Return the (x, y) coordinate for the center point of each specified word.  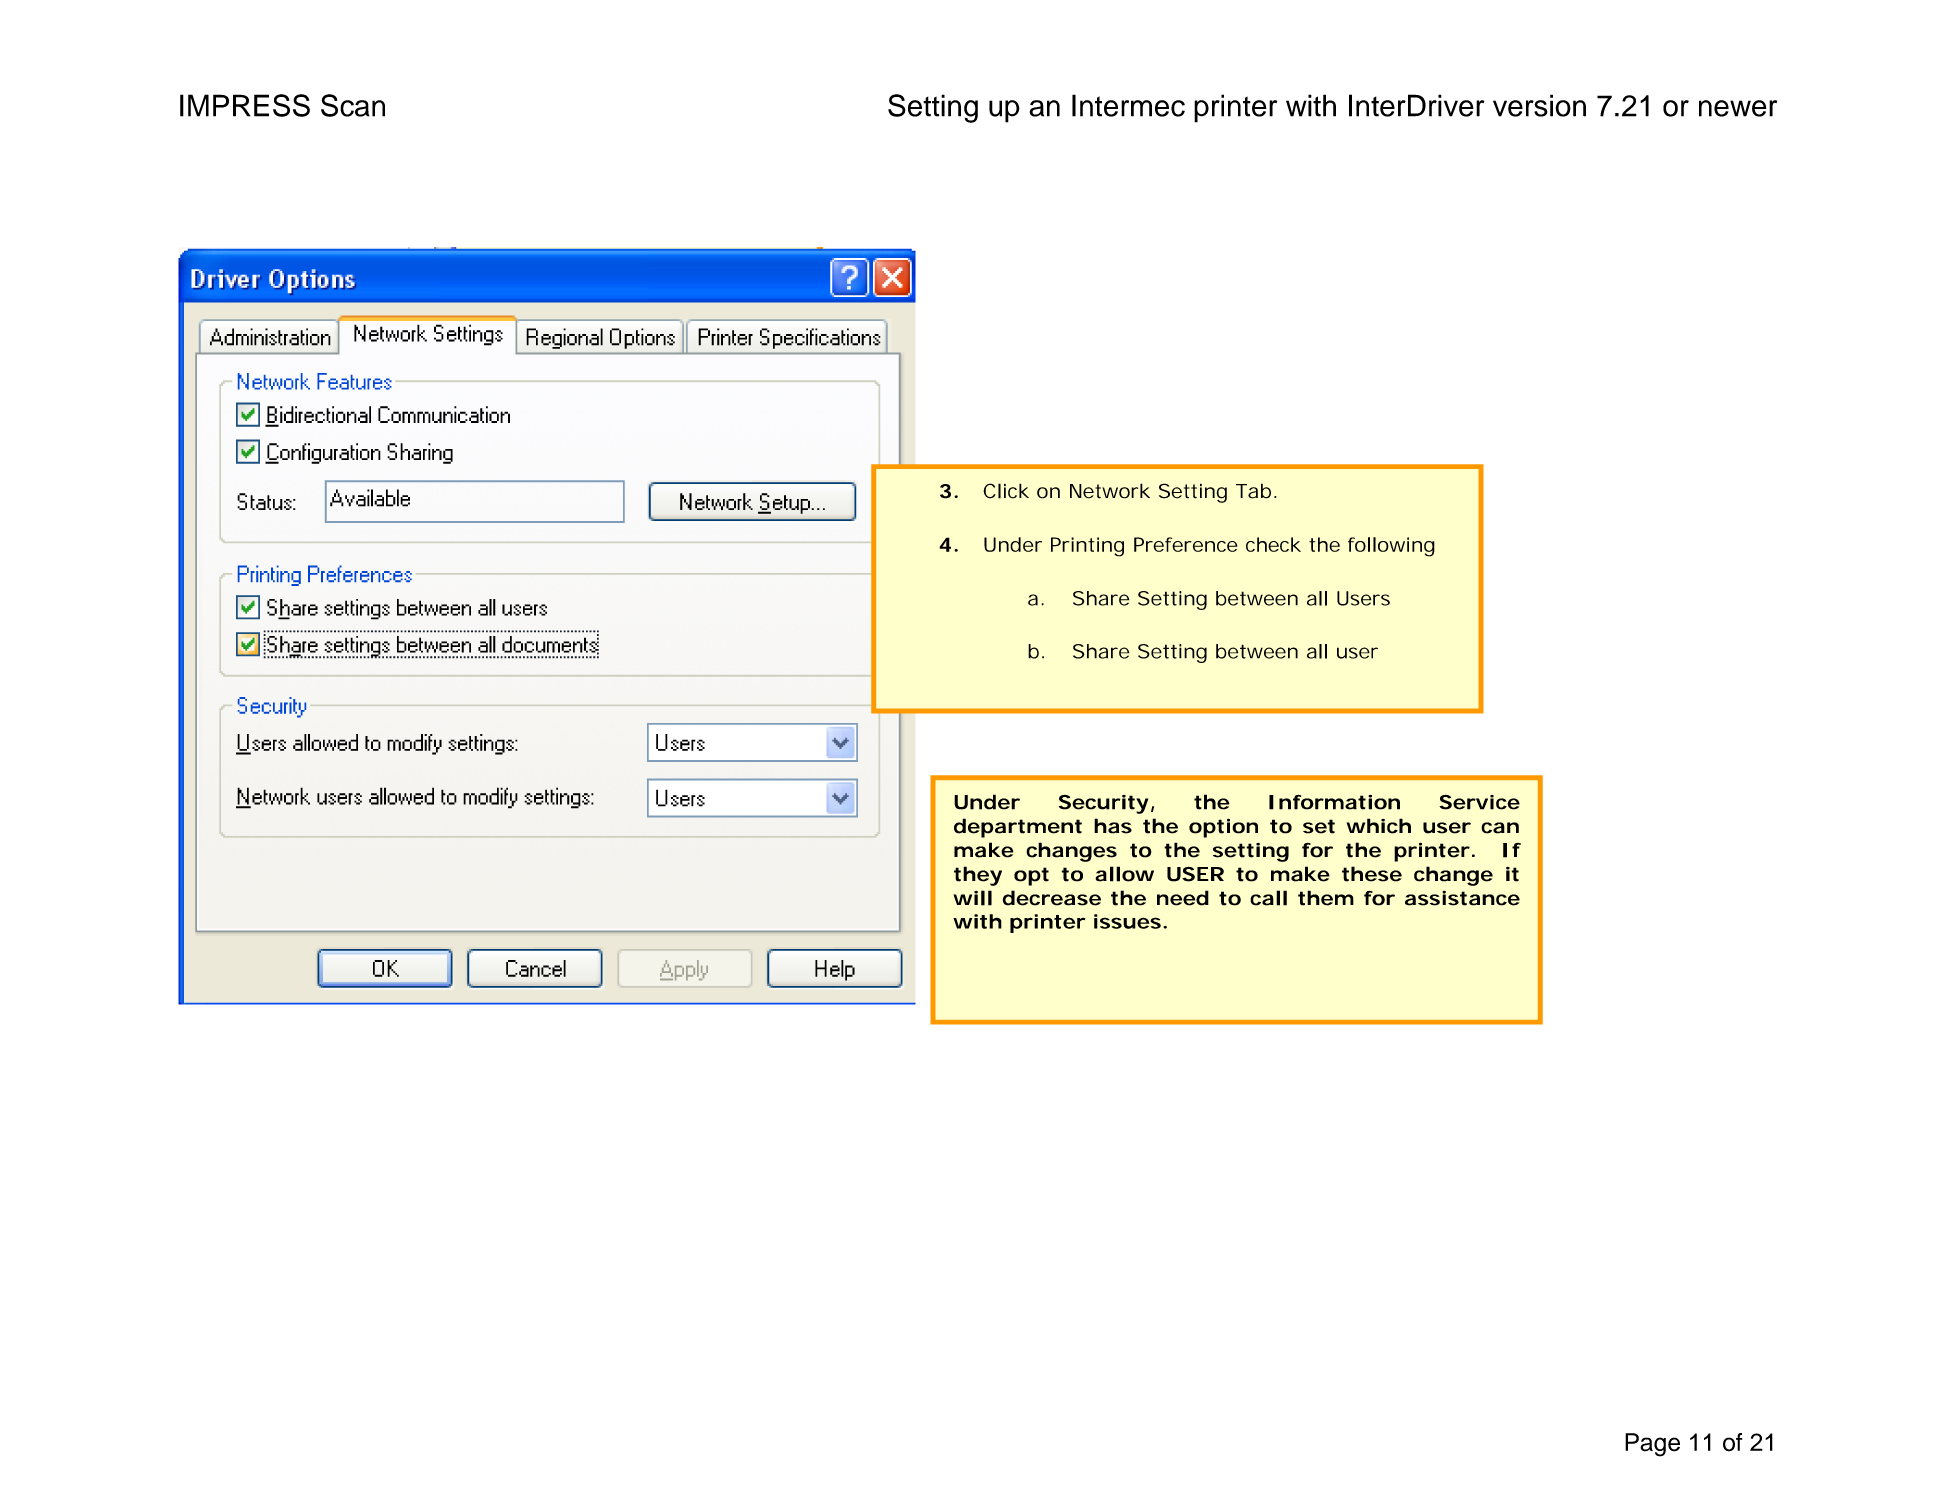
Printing (1087, 547)
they (978, 876)
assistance (1462, 898)
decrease (1052, 898)
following (1391, 547)
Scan (353, 105)
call (1268, 898)
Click (1006, 491)
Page (1652, 1445)
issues (1127, 921)
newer (1738, 108)
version (1539, 105)
